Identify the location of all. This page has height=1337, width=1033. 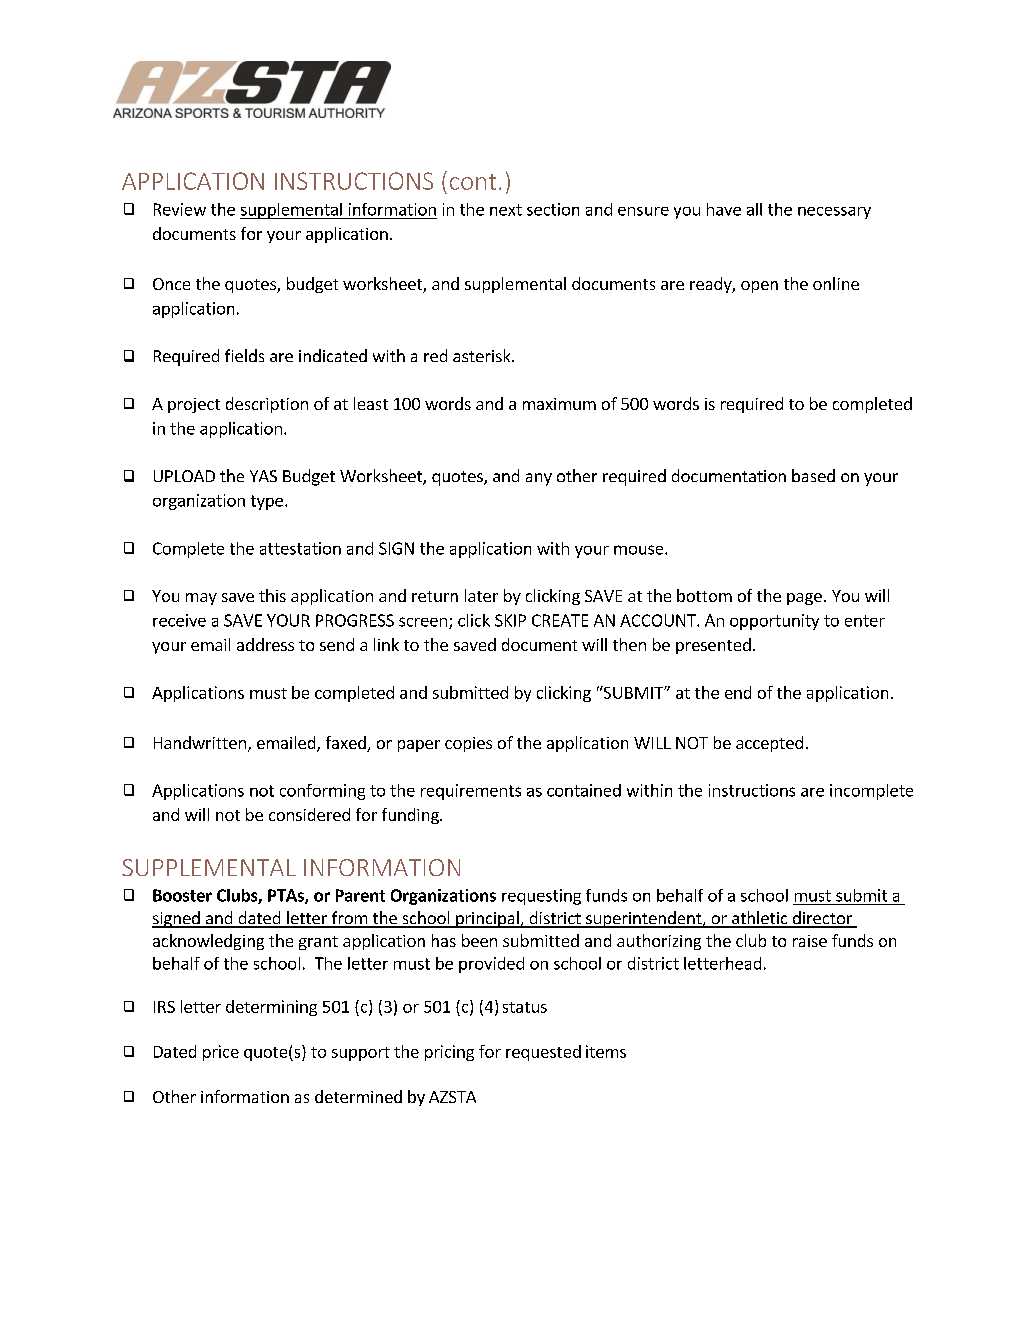
(754, 209).
